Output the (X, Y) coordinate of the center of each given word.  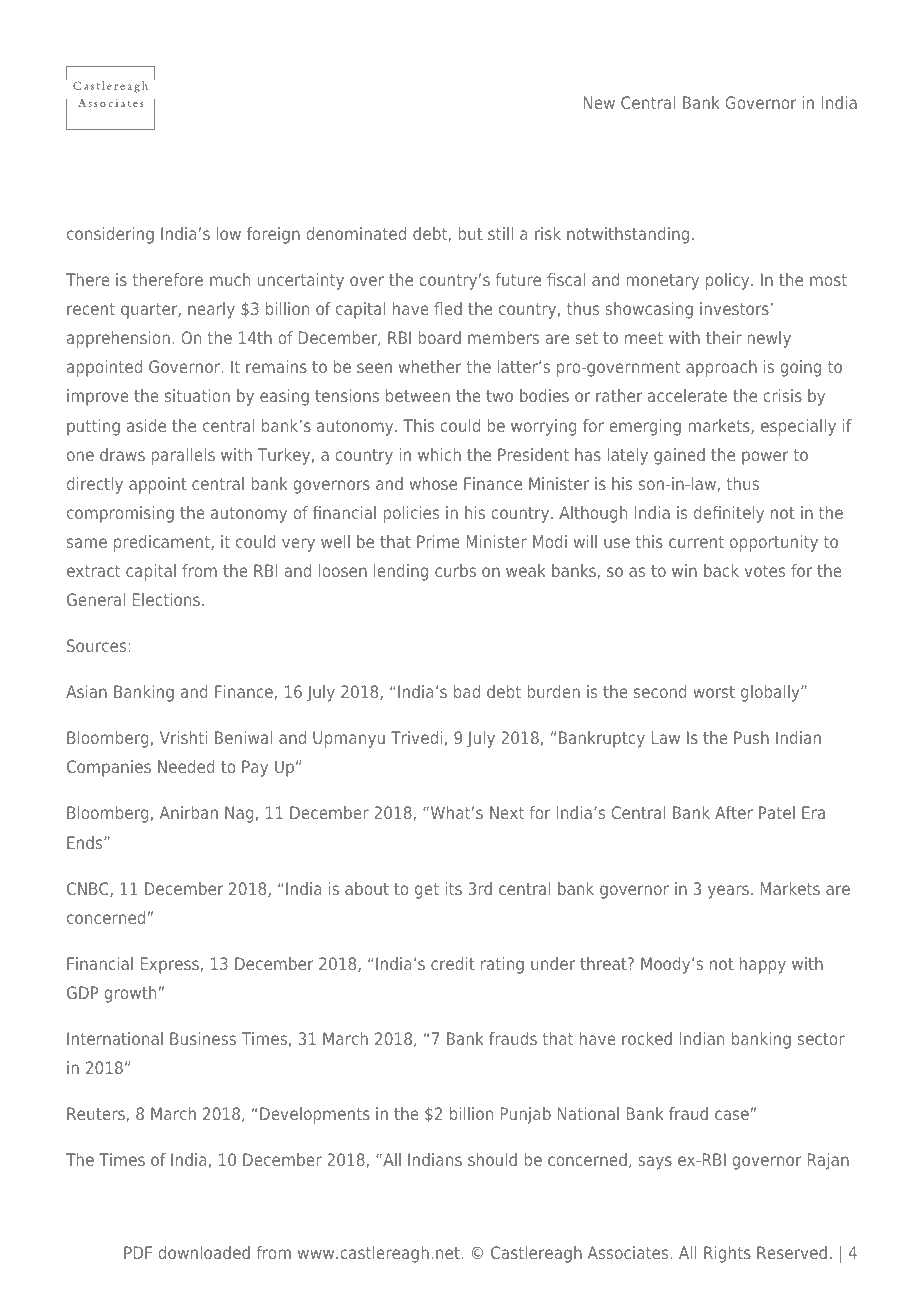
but (470, 233)
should (492, 1159)
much (230, 279)
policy (729, 281)
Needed (186, 766)
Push (751, 737)
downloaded (204, 1252)
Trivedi (417, 737)
